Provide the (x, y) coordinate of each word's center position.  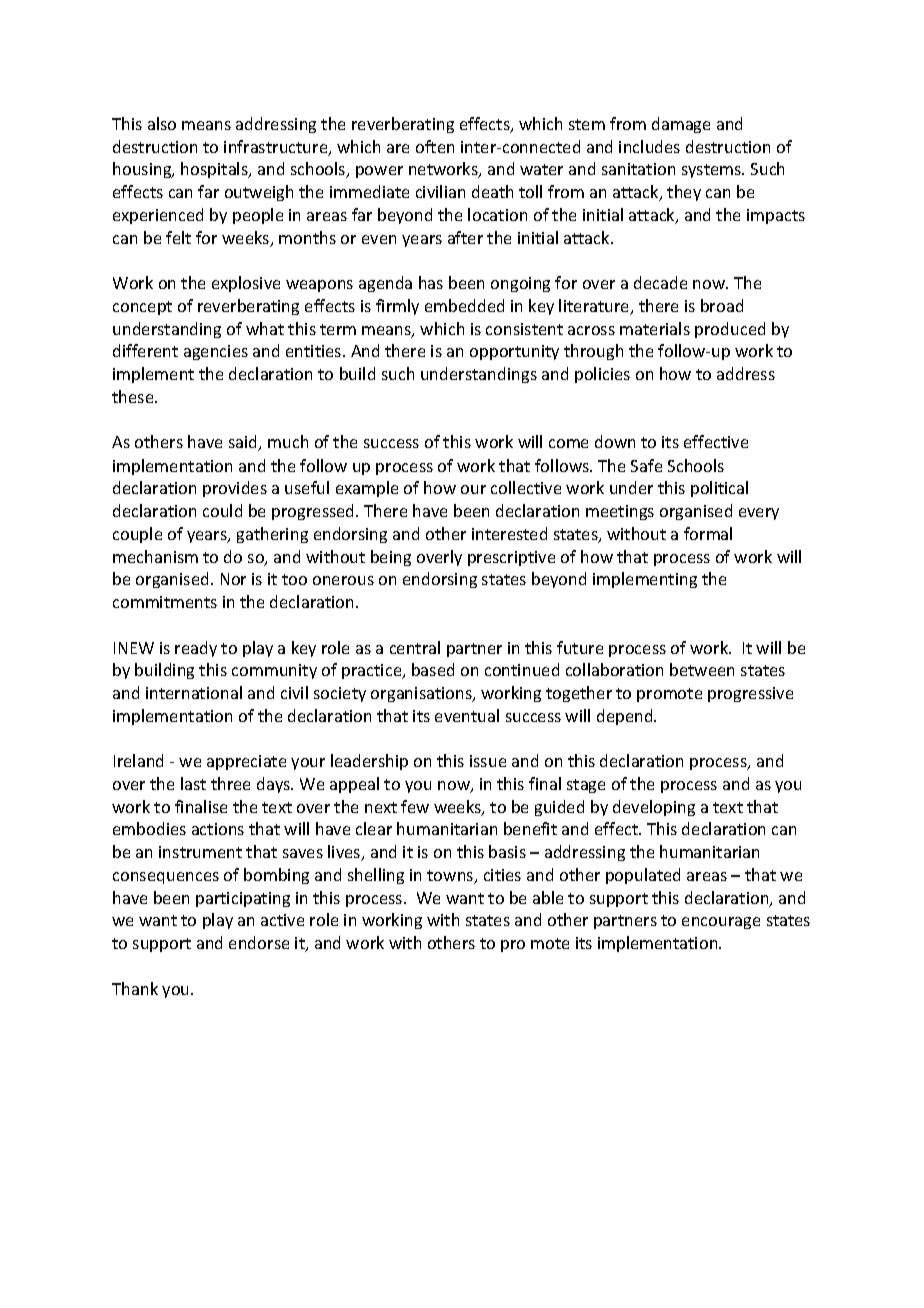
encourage (721, 923)
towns (451, 877)
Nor (233, 579)
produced (730, 330)
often (435, 146)
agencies (216, 352)
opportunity (514, 352)
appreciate (246, 762)
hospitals (215, 170)
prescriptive (511, 558)
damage (681, 125)
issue (488, 761)
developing (654, 808)
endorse (259, 942)
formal (708, 533)
